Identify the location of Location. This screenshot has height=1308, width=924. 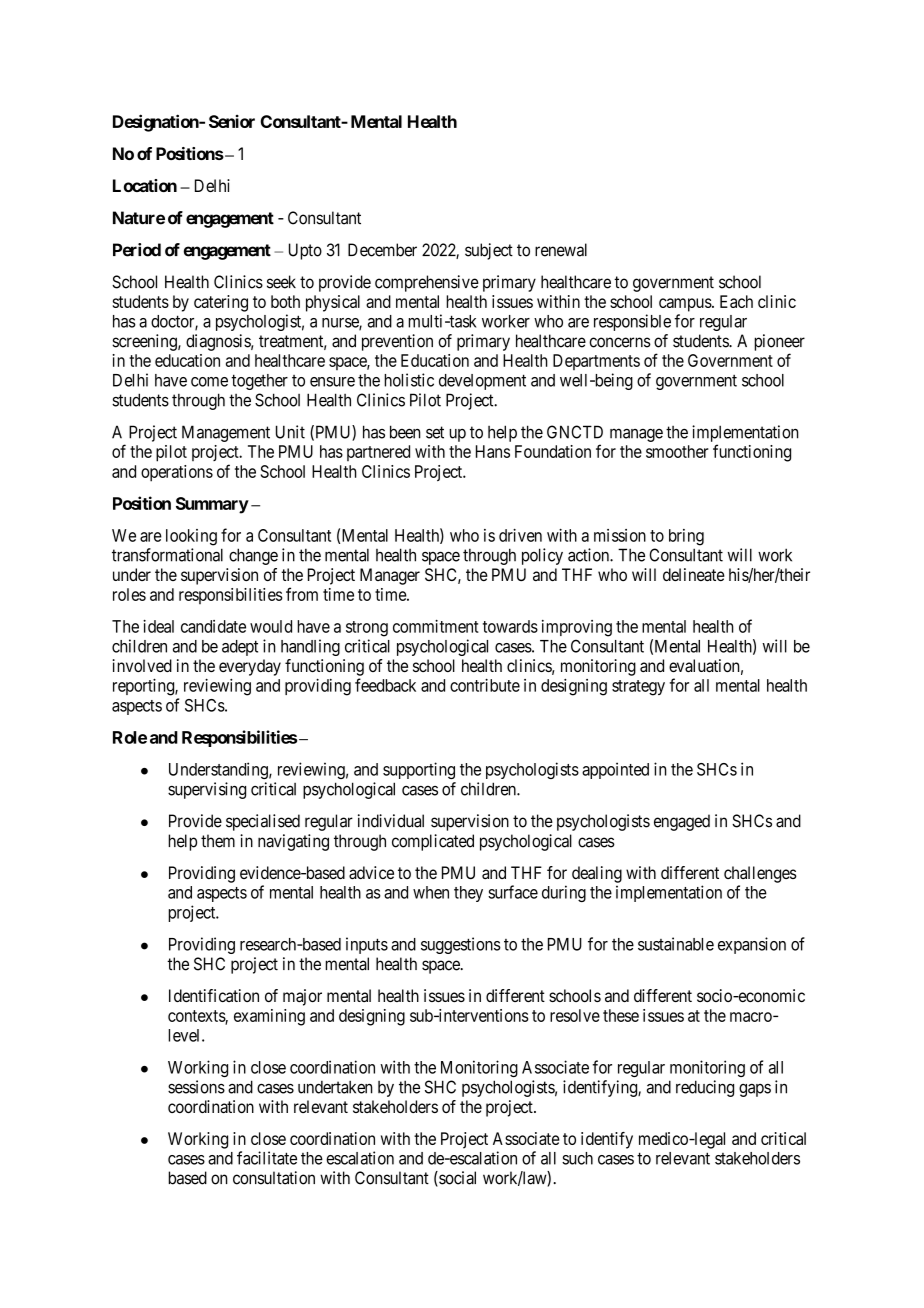
(145, 185).
